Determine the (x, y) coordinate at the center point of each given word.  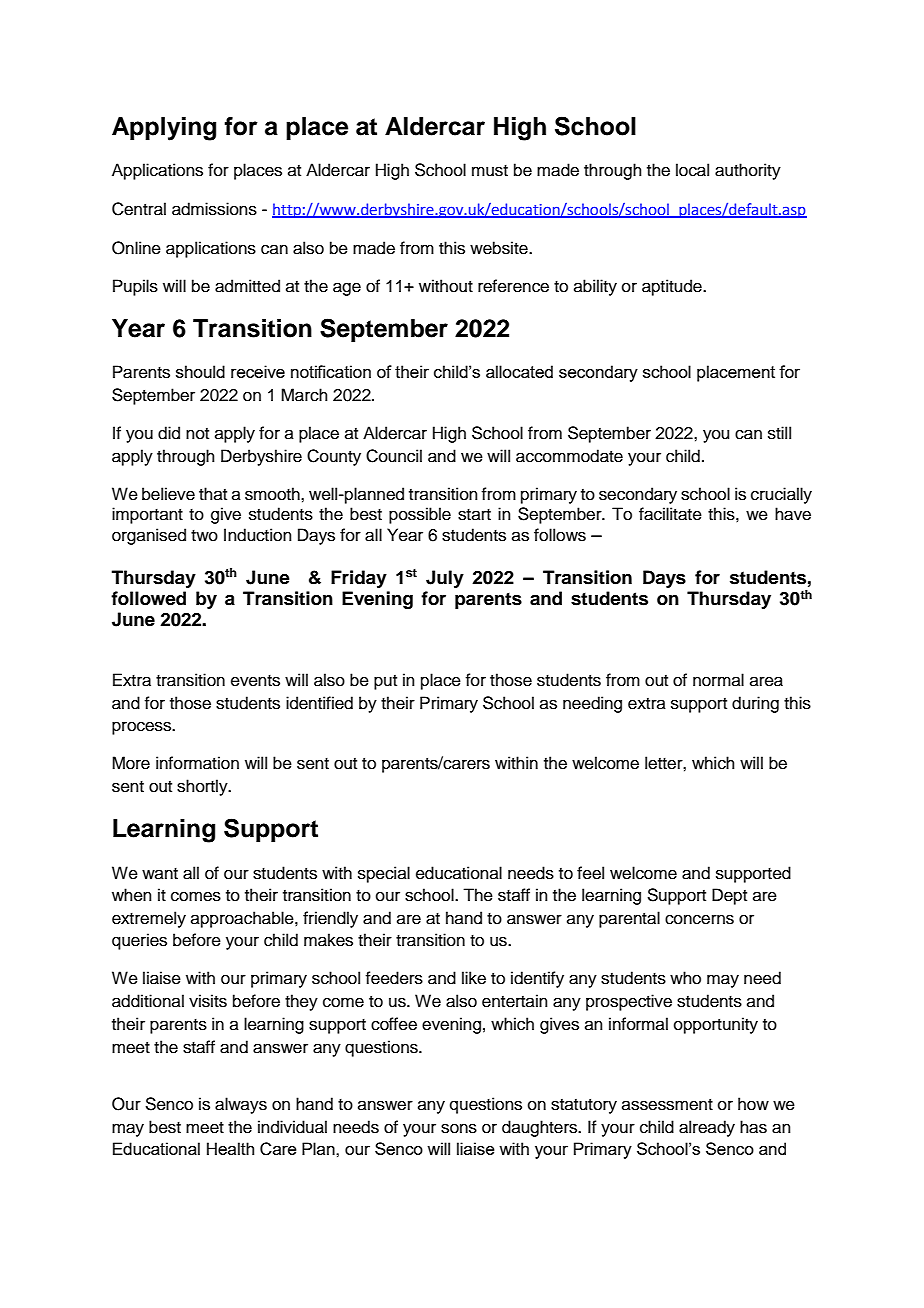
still (779, 433)
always (241, 1105)
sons (459, 1128)
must (490, 171)
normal (718, 680)
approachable (243, 919)
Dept (729, 896)
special (384, 874)
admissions (214, 209)
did (169, 433)
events (255, 681)
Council (394, 456)
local (692, 170)
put (385, 682)
